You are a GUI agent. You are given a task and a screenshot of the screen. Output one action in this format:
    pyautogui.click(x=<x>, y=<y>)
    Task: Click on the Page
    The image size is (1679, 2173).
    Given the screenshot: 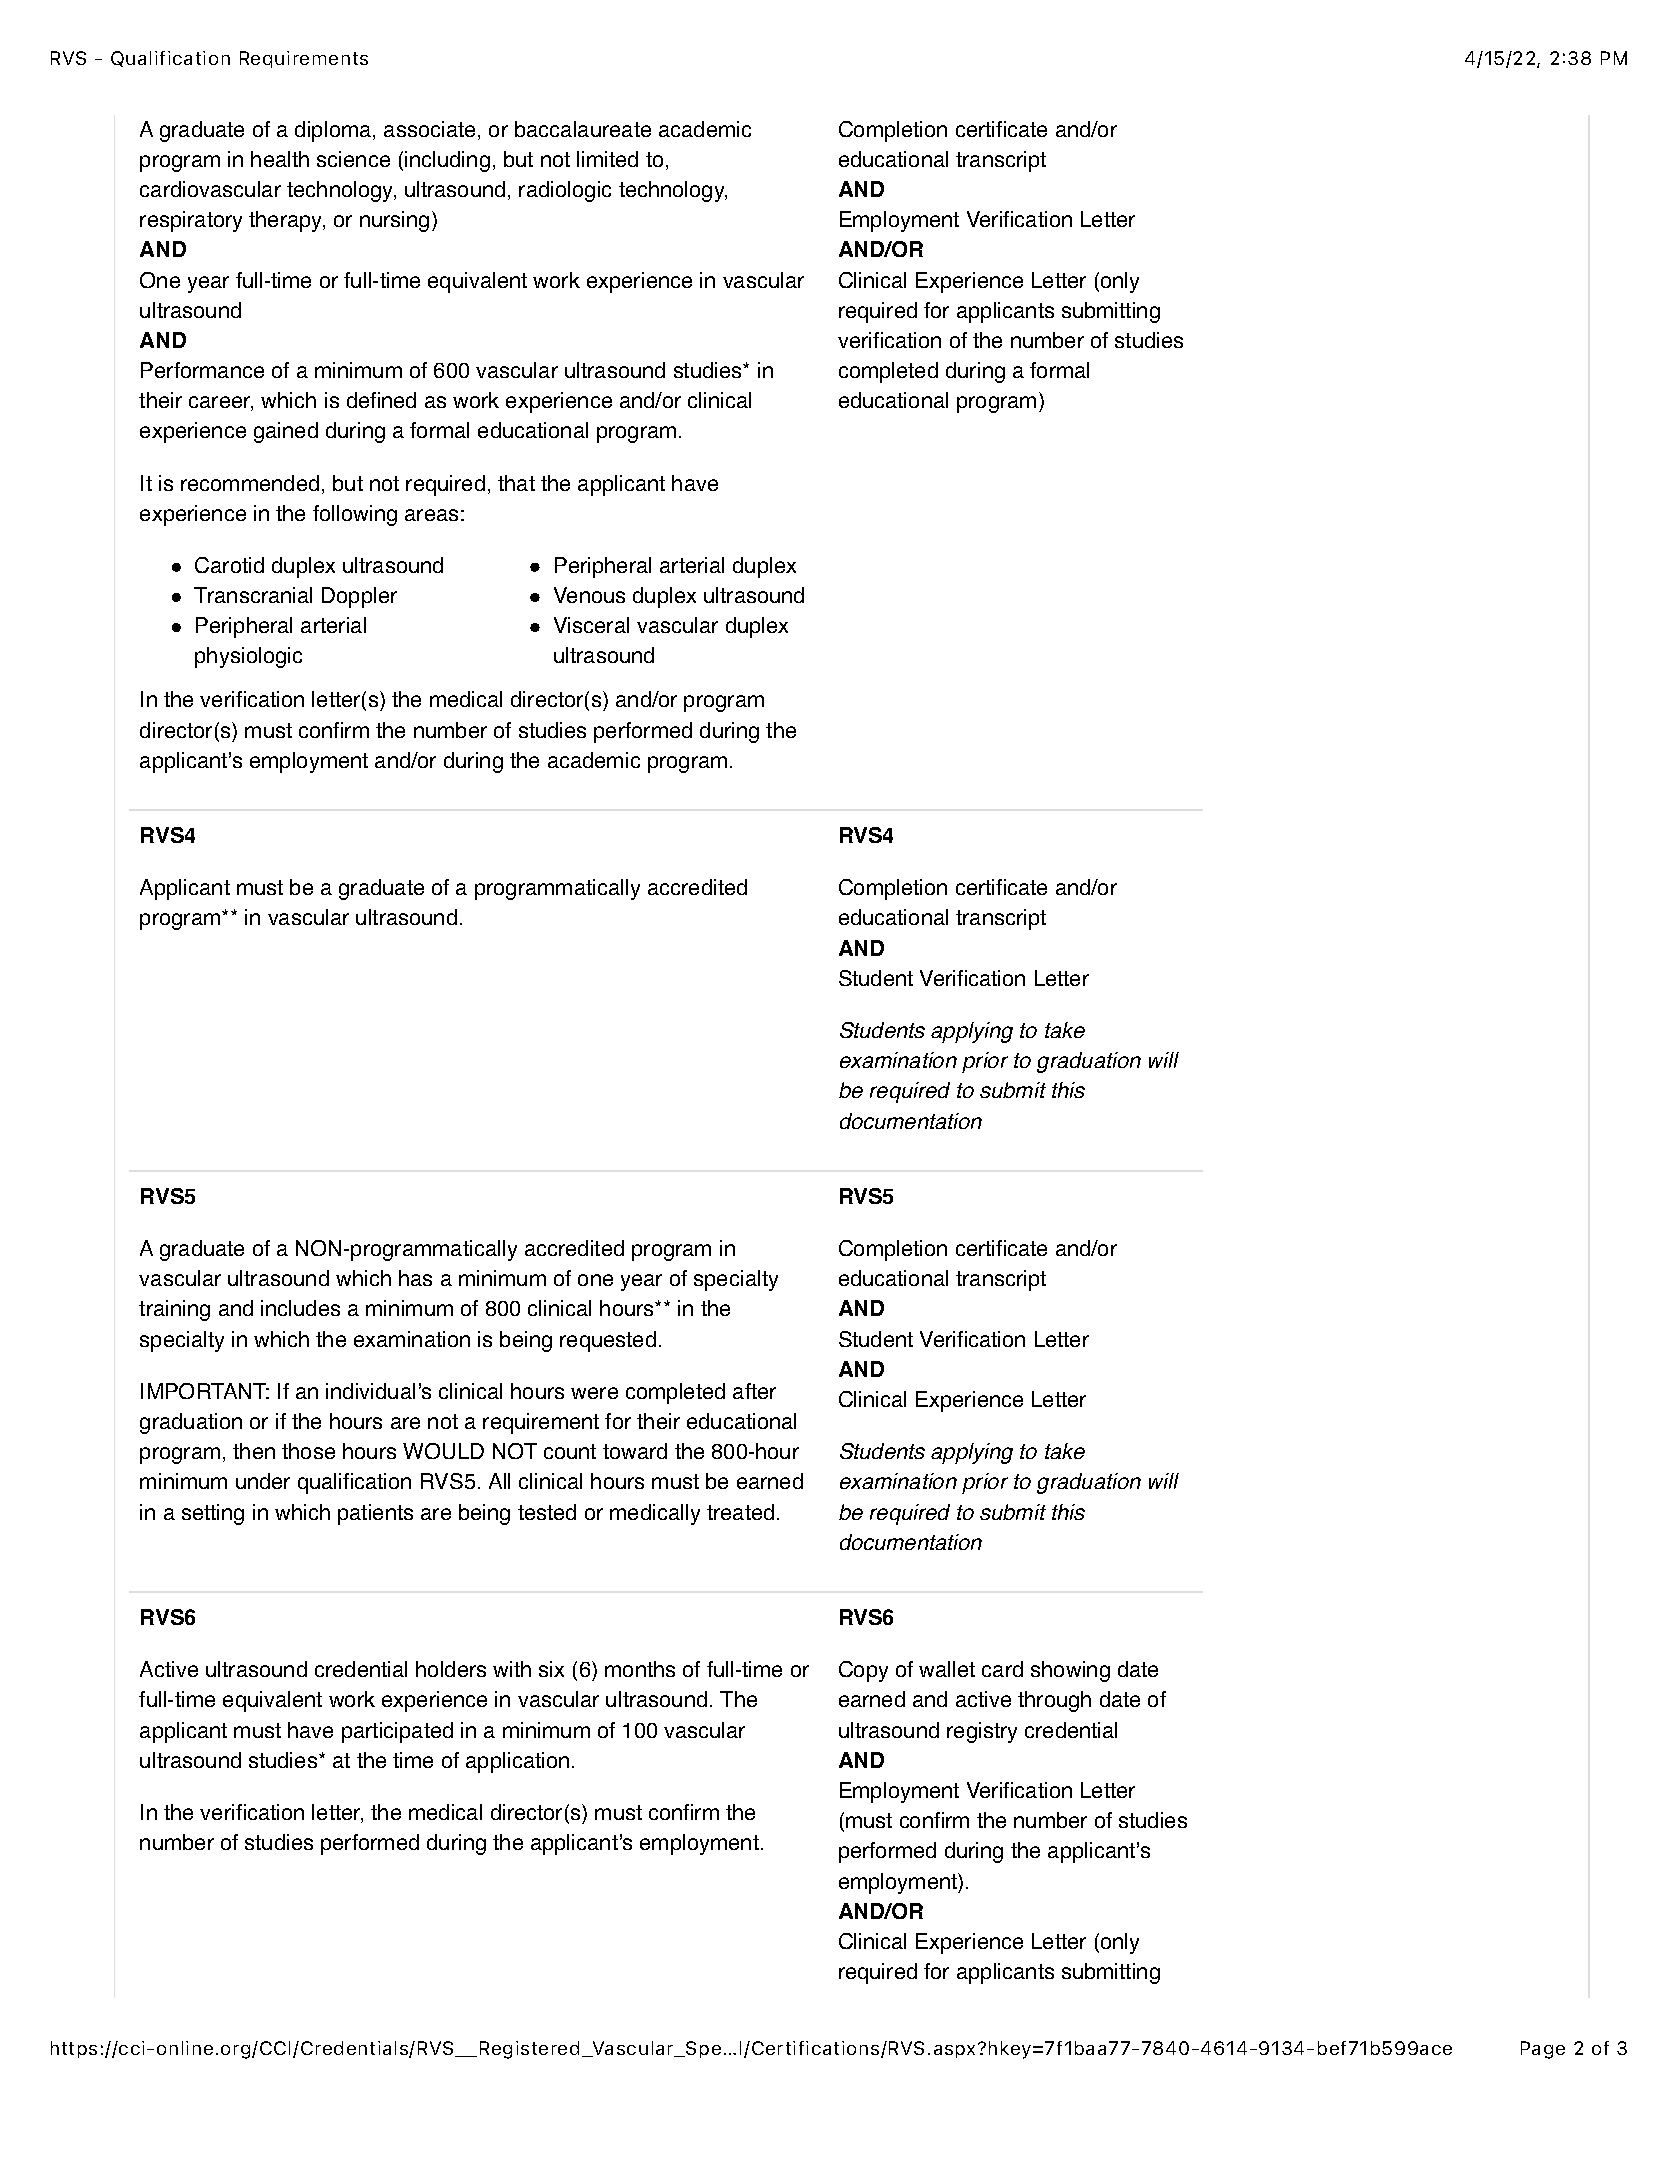 What is the action you would take?
    pyautogui.click(x=1543, y=2050)
